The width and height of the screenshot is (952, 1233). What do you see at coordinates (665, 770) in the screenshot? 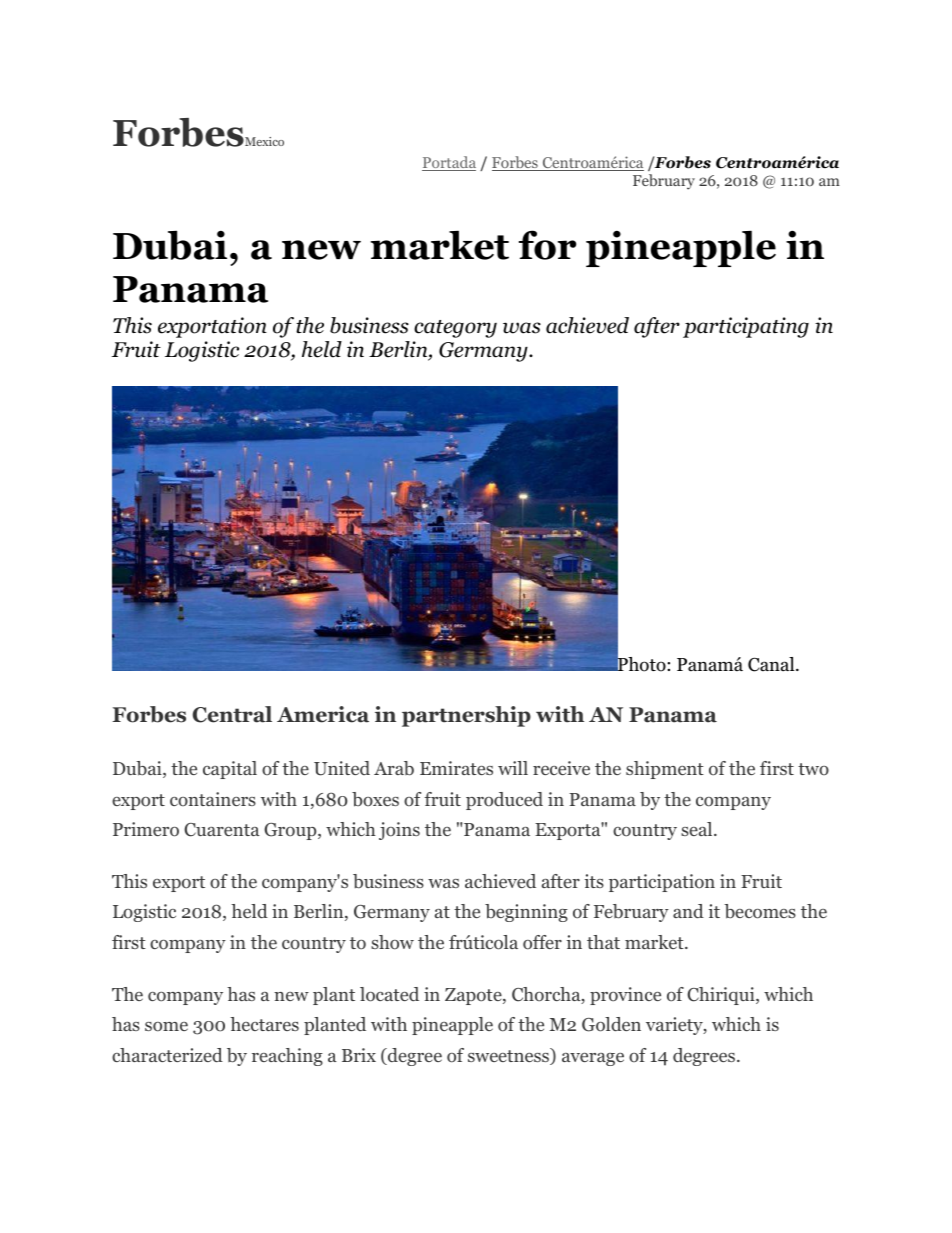
I see `shipment` at bounding box center [665, 770].
